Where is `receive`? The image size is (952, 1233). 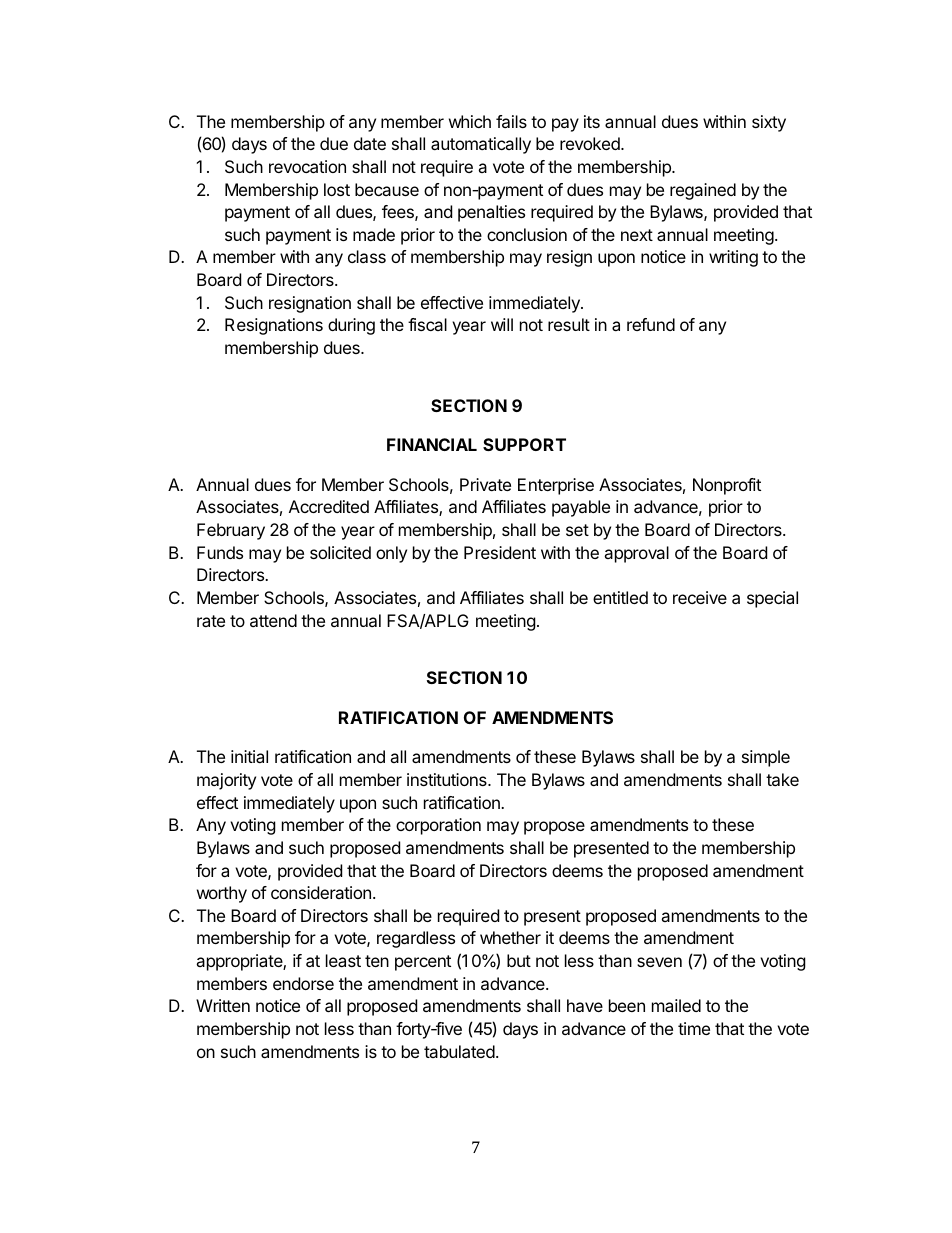 receive is located at coordinates (700, 597).
